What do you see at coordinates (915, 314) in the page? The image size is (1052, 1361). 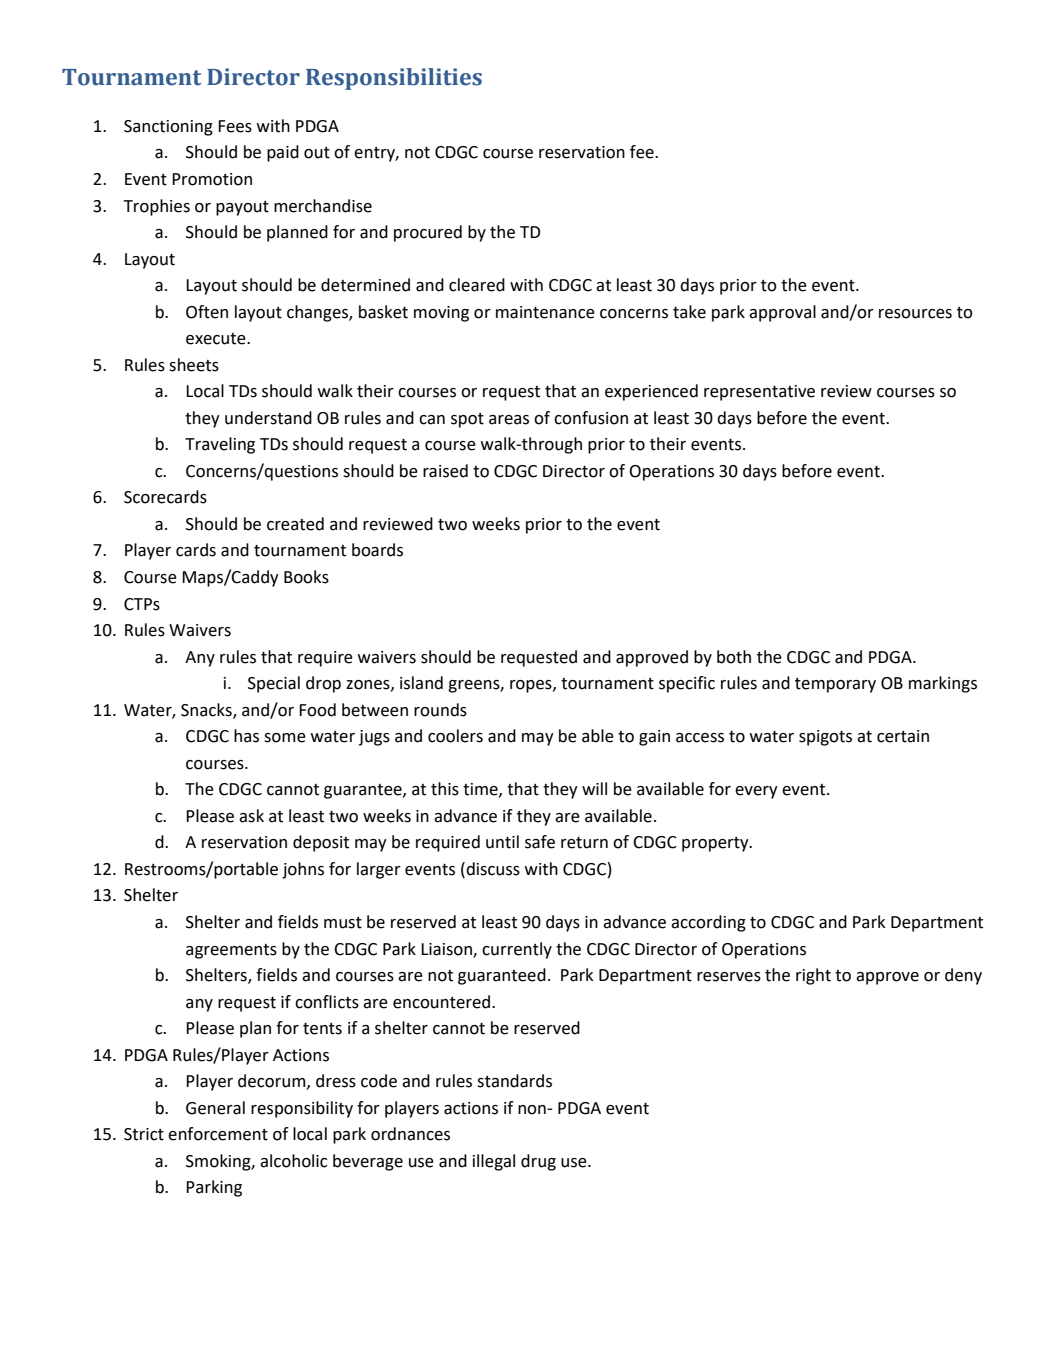 I see `resources` at bounding box center [915, 314].
